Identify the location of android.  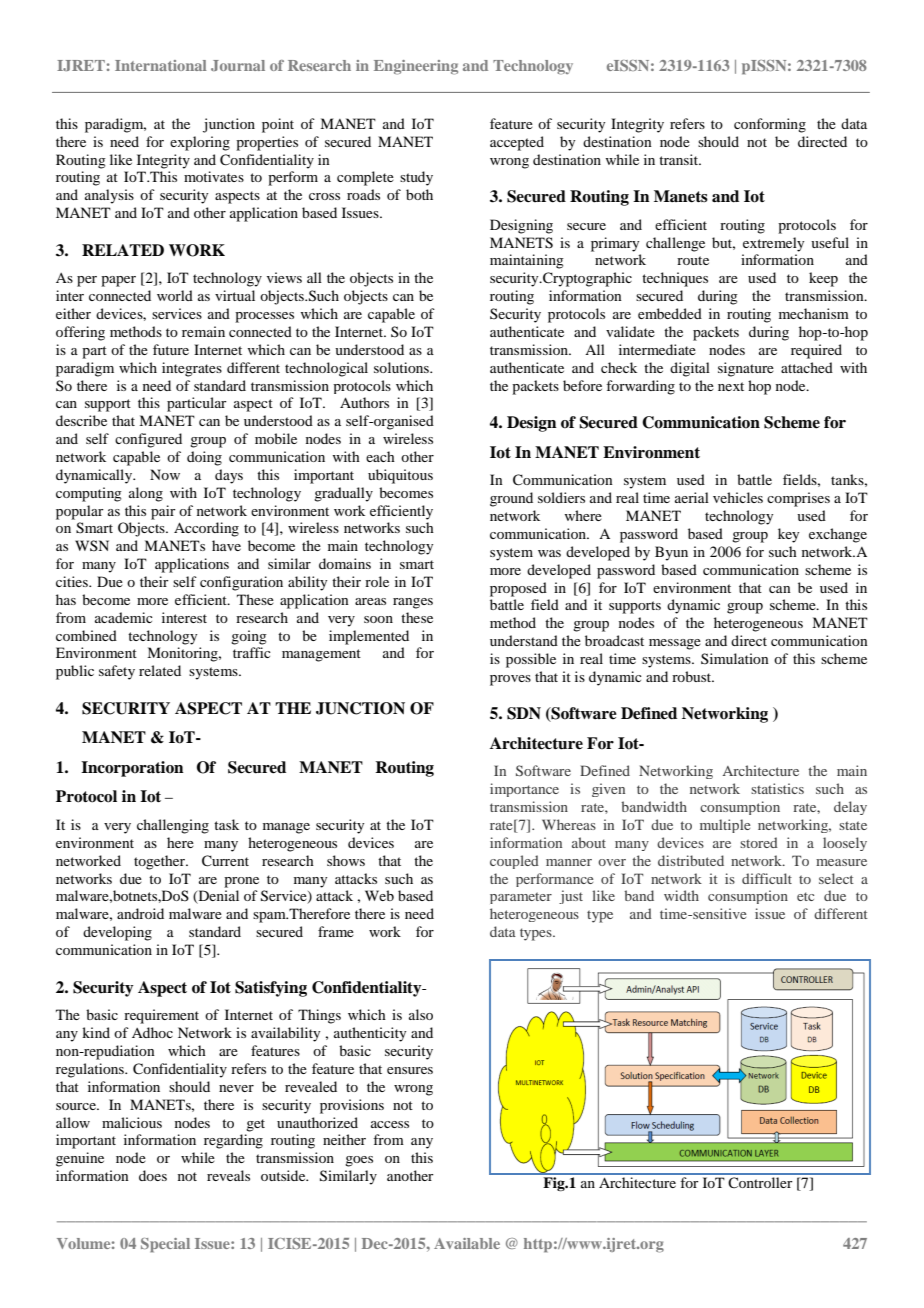
(140, 913).
